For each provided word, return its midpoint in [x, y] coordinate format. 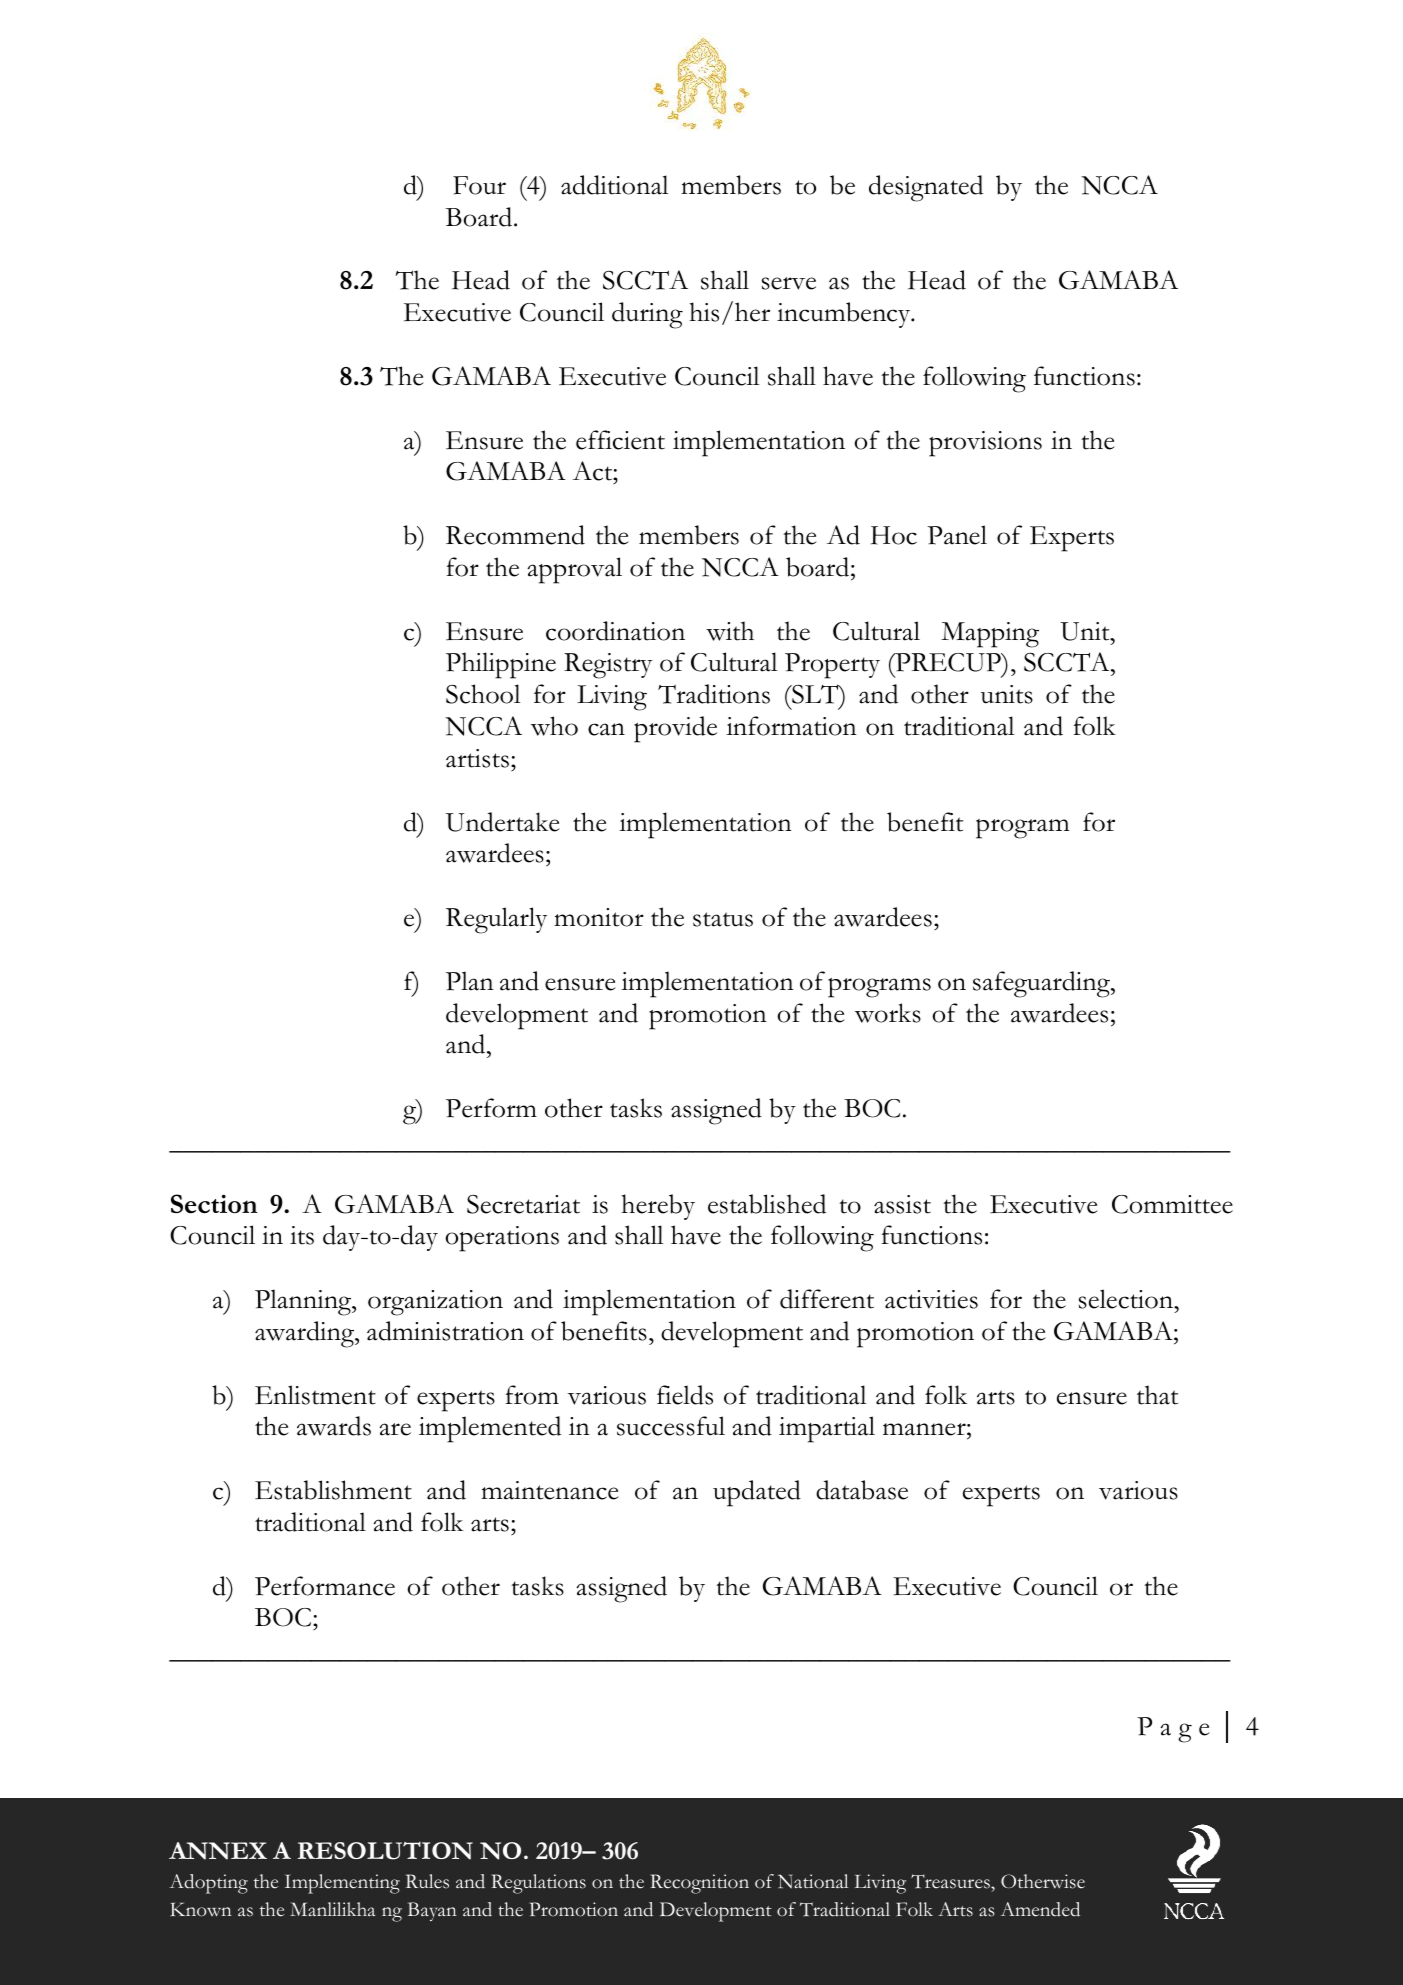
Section [214, 1204]
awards [334, 1426]
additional [614, 185]
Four [479, 185]
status [723, 919]
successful [671, 1426]
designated [926, 188]
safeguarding [1042, 984]
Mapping [990, 635]
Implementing [342, 1884]
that [1157, 1395]
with [730, 631]
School [483, 694]
